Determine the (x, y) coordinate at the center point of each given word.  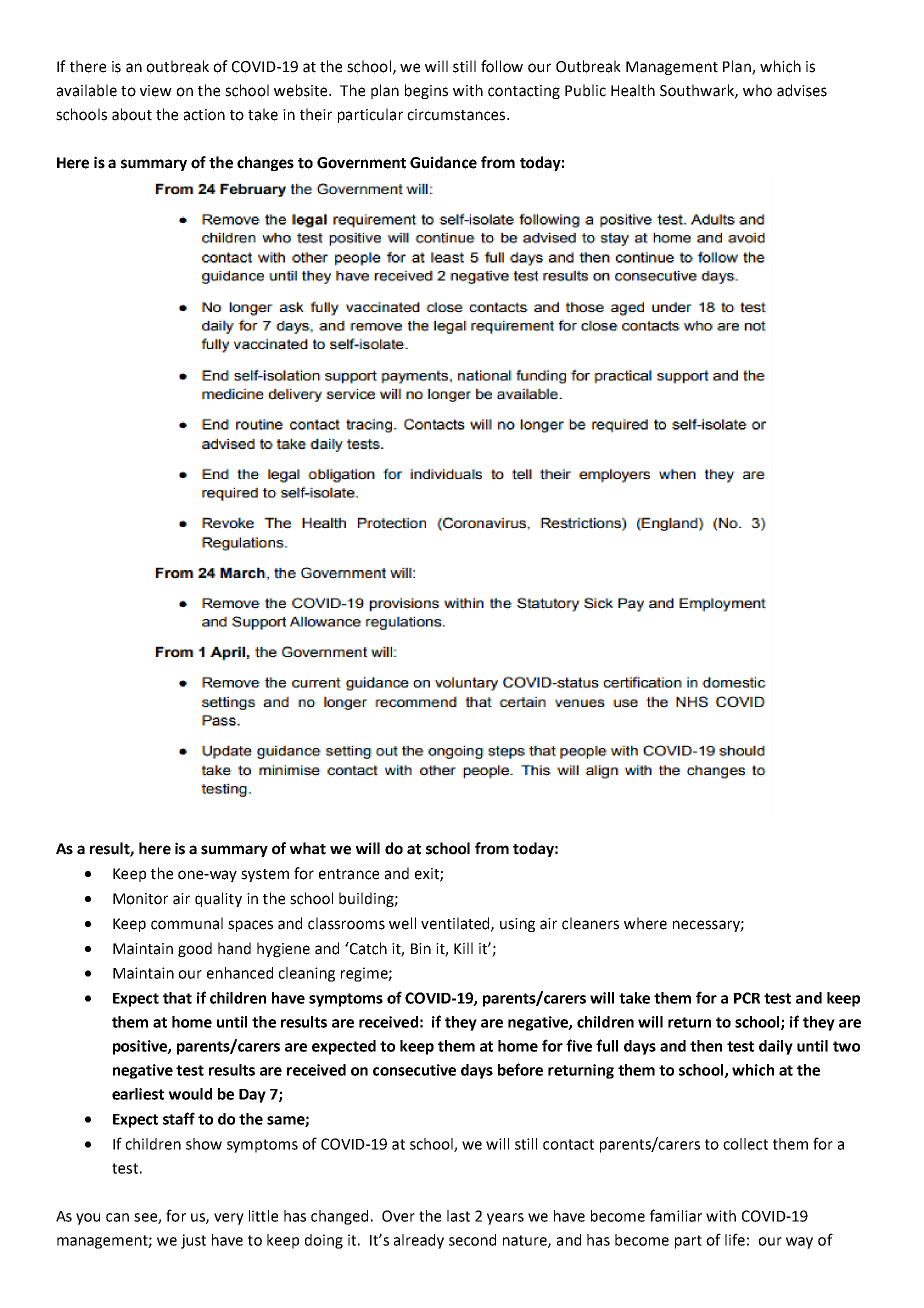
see (146, 1218)
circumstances (457, 115)
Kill (463, 948)
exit (428, 875)
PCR (747, 998)
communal (187, 923)
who (757, 90)
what (308, 848)
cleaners (590, 923)
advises (802, 90)
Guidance (443, 162)
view (156, 91)
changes (265, 163)
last (458, 1216)
